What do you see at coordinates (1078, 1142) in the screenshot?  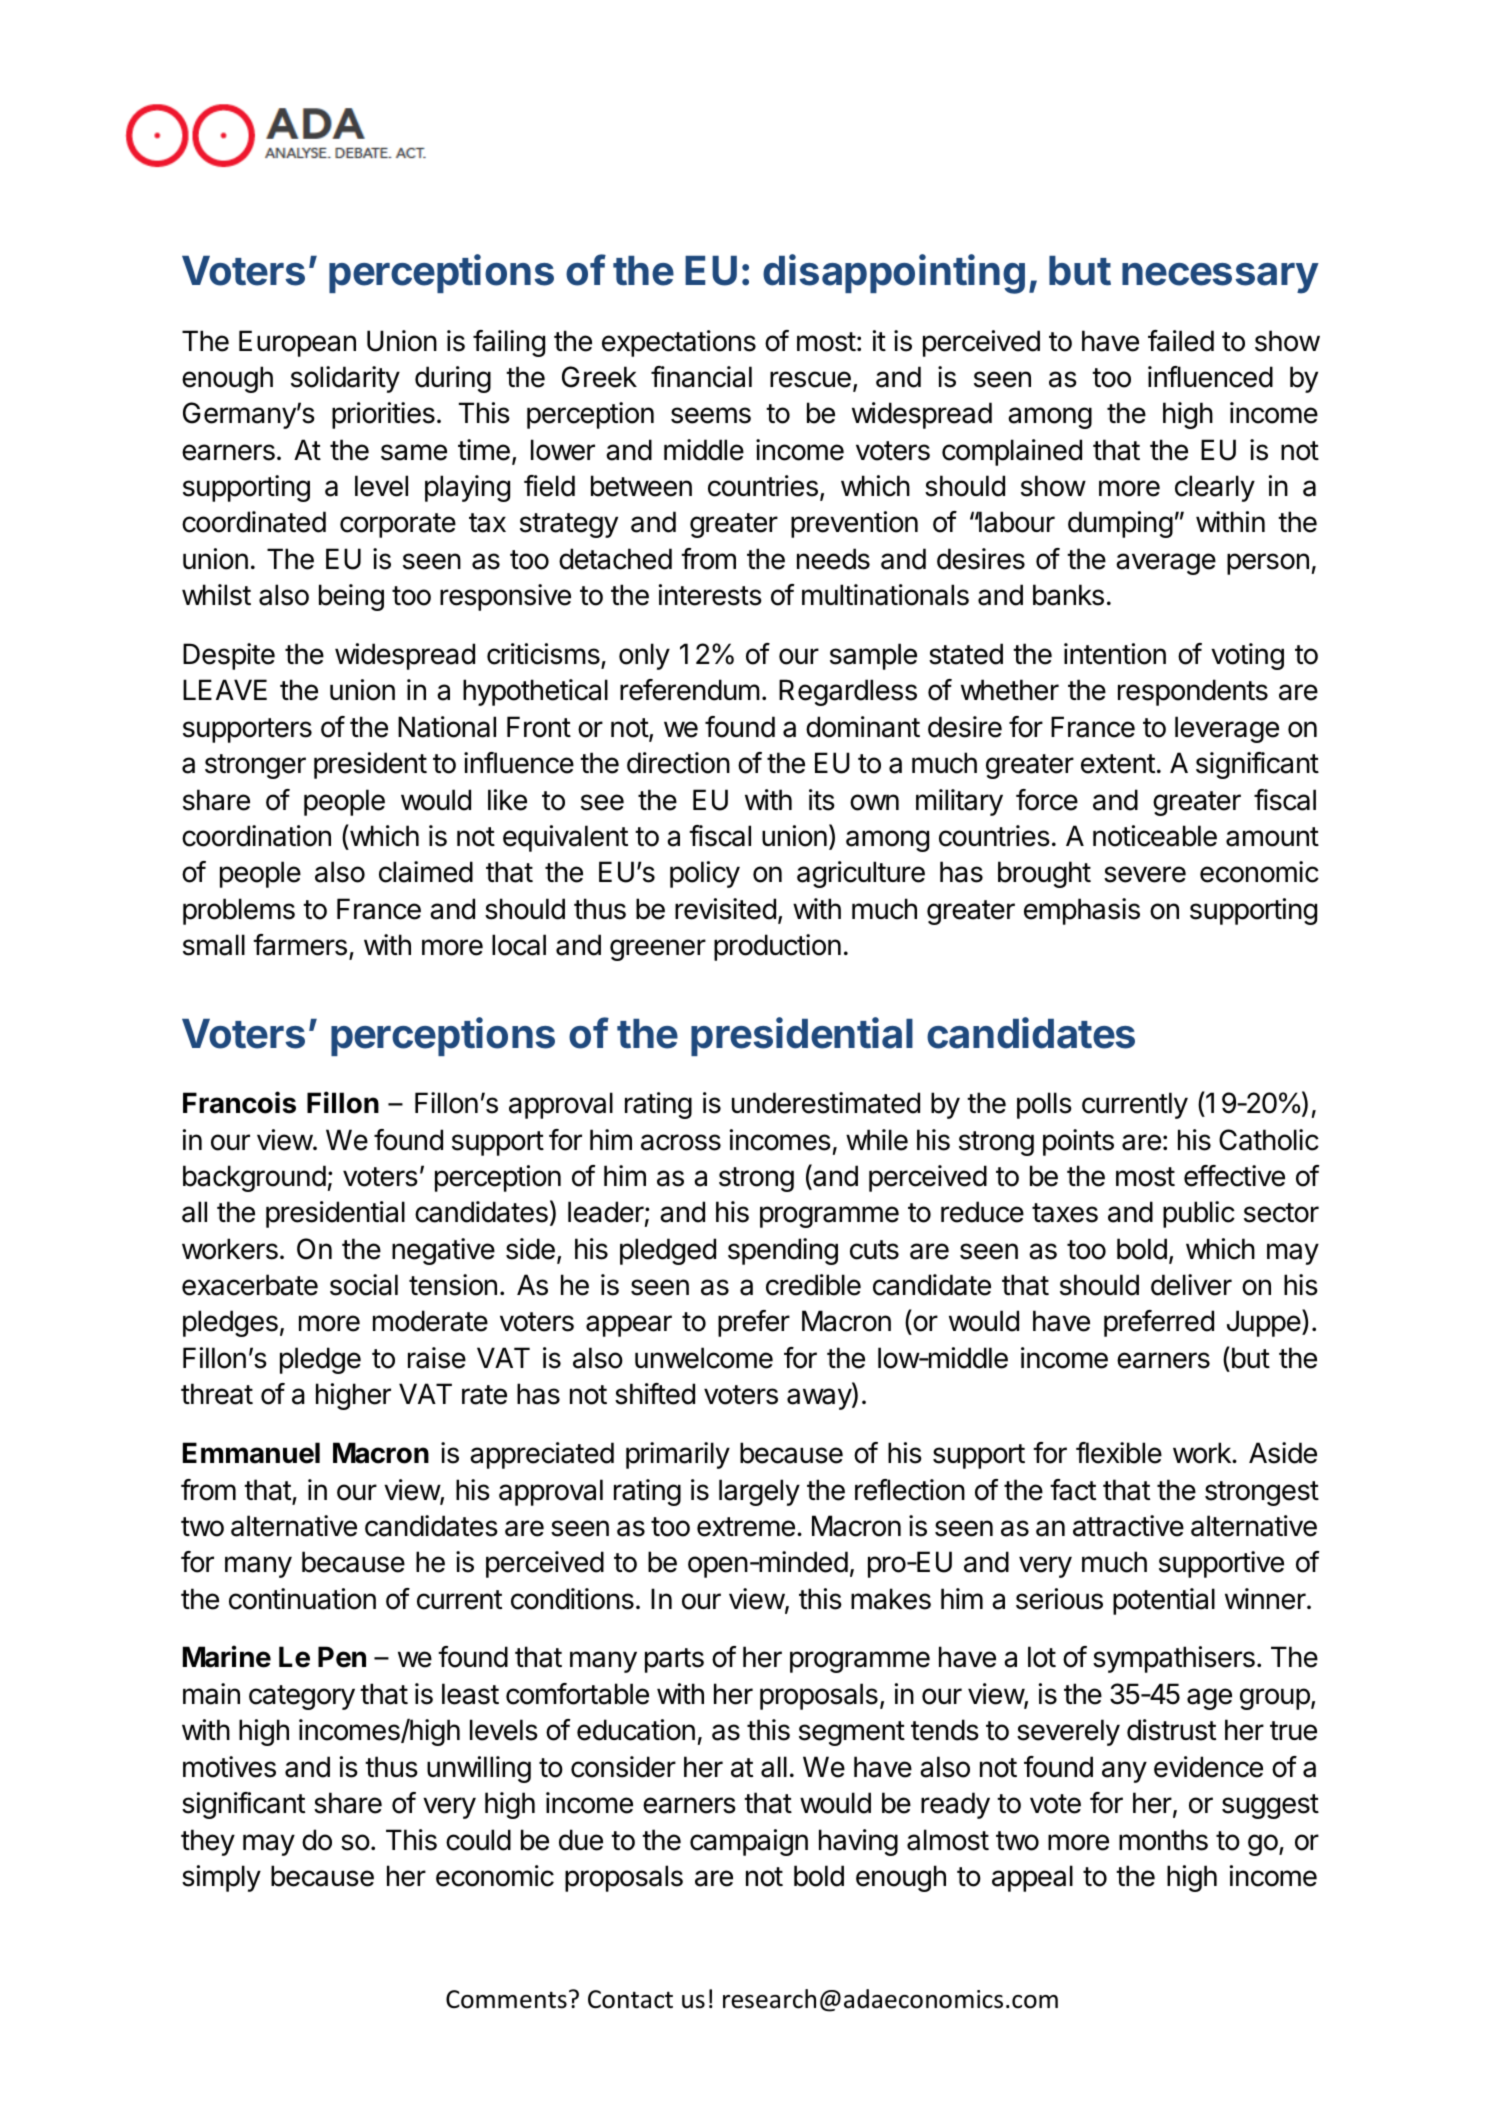 I see `points` at bounding box center [1078, 1142].
